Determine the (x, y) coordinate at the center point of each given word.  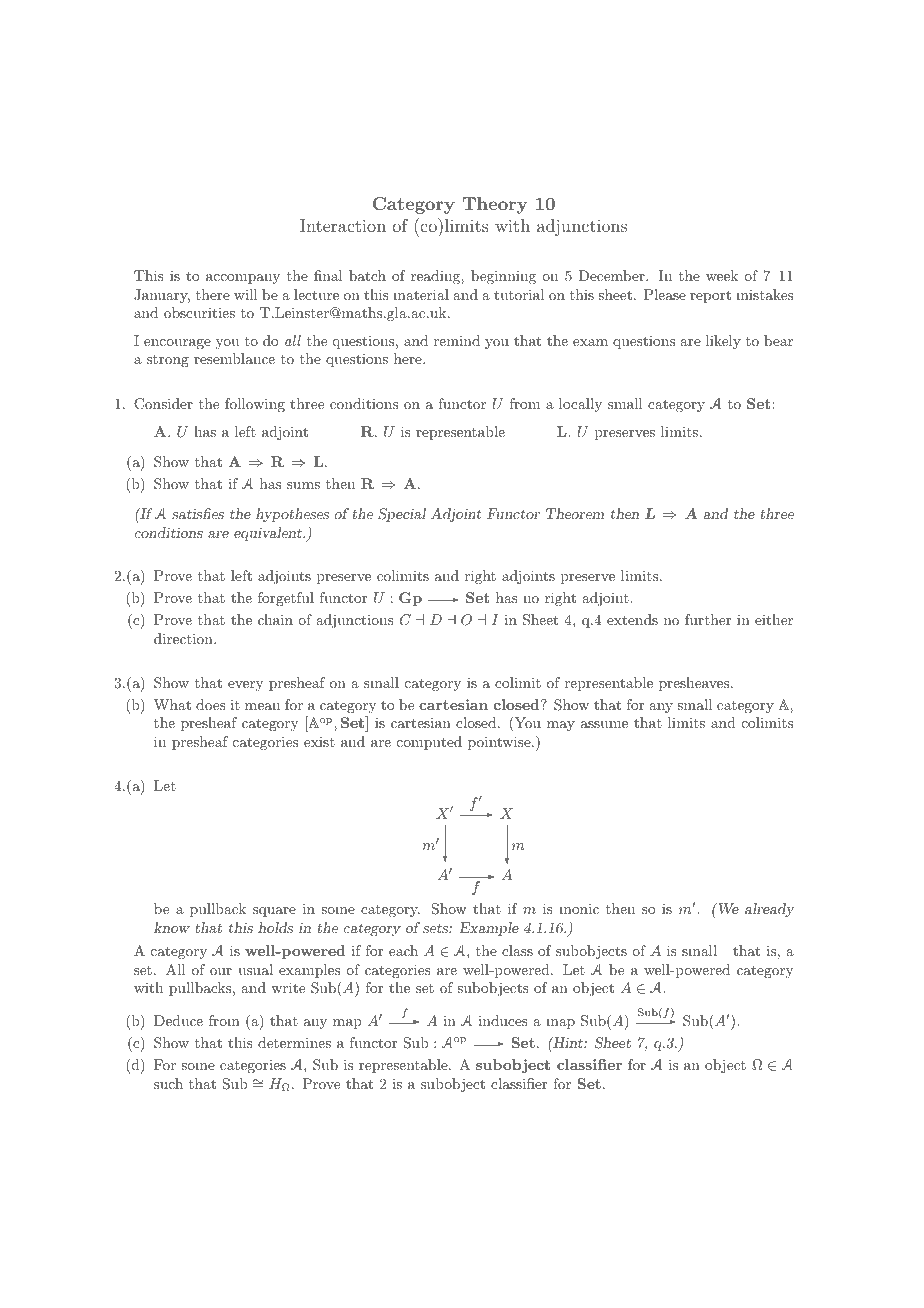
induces (503, 1020)
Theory (495, 205)
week (722, 275)
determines (294, 1042)
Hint (568, 1042)
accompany (243, 279)
